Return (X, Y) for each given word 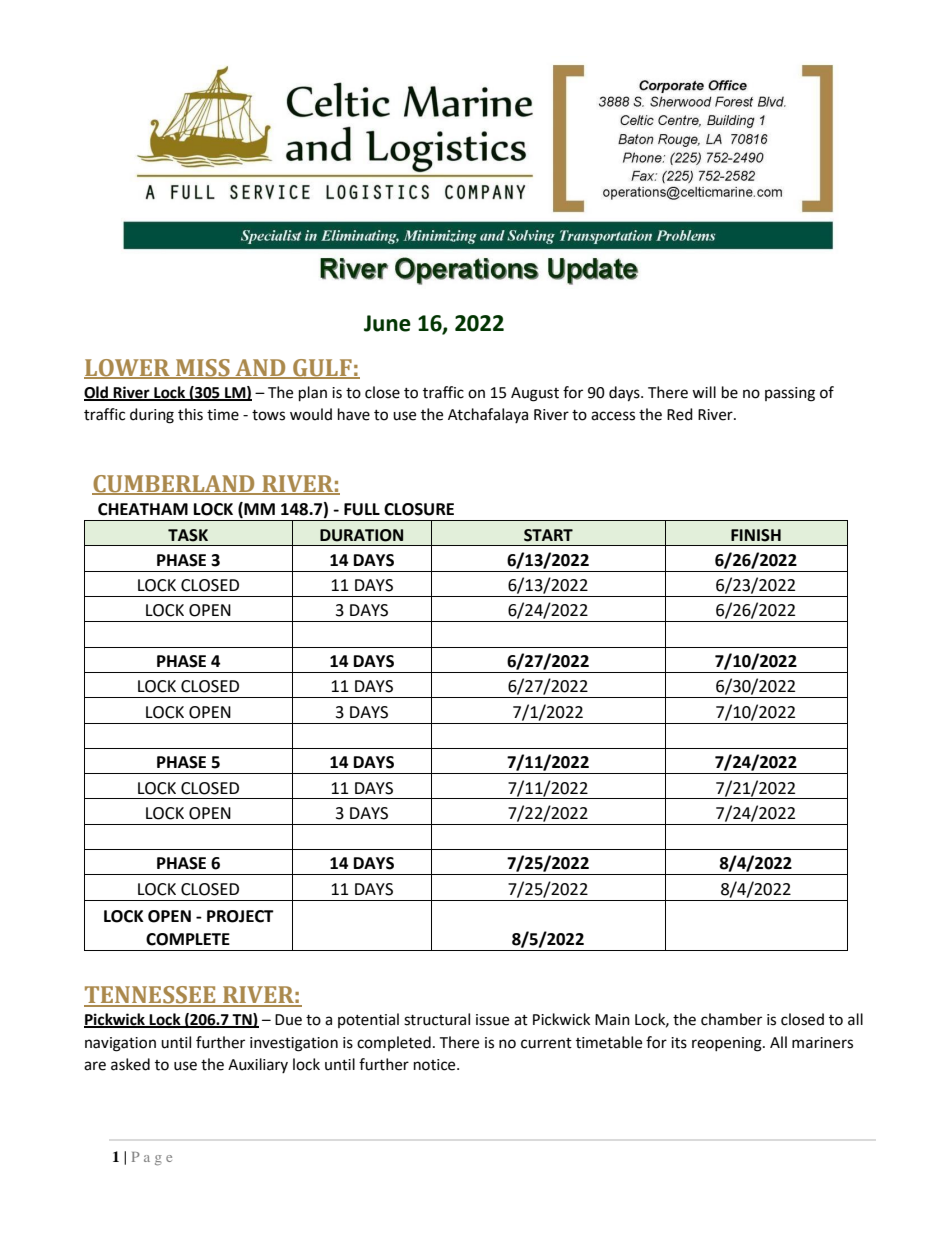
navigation (120, 1044)
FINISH (756, 535)
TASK (188, 535)
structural (437, 1019)
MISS (203, 369)
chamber (731, 1019)
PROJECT (240, 916)
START (548, 535)
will (704, 392)
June (387, 323)
